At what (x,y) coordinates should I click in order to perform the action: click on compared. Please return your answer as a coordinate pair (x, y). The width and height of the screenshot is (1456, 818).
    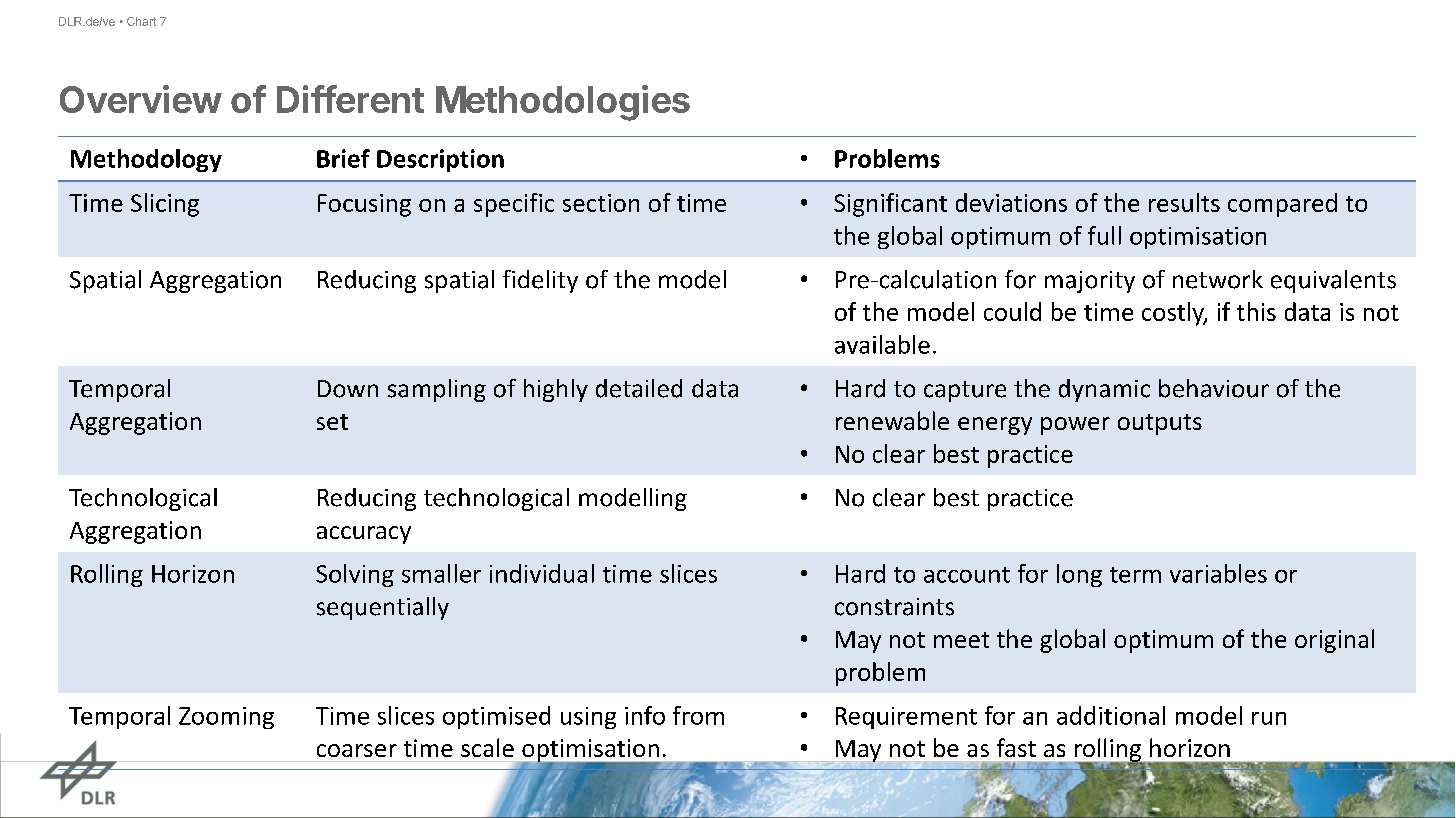
    Looking at the image, I should click on (1282, 205).
